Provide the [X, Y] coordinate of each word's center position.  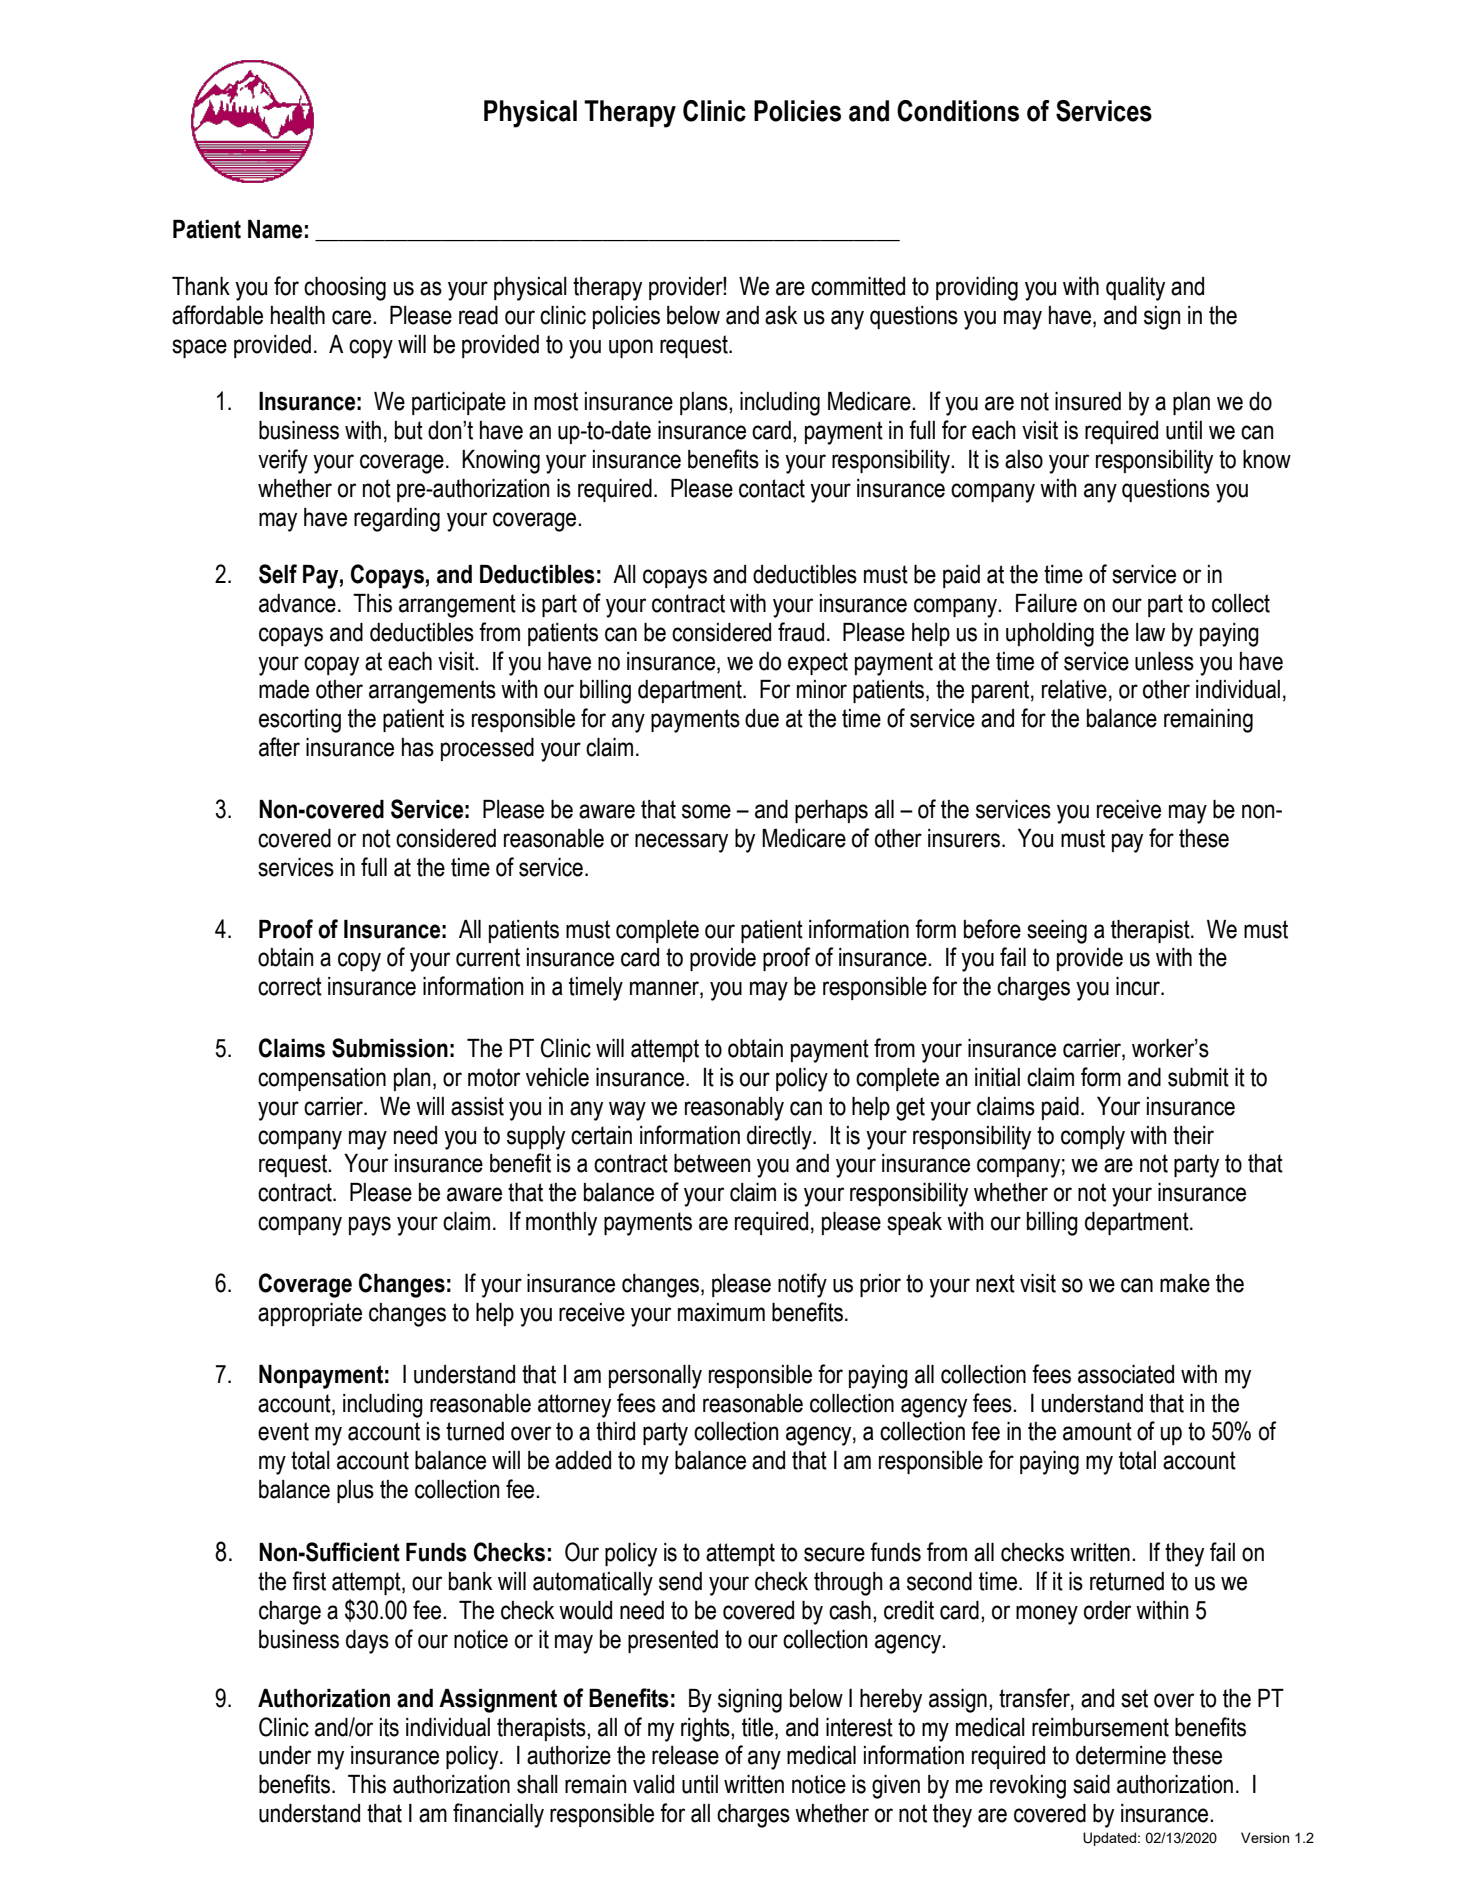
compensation [322, 1079]
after [279, 747]
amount [1097, 1431]
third [615, 1431]
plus [355, 1491]
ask [781, 315]
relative [1074, 689]
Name [275, 229]
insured [1088, 401]
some [706, 811]
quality [1135, 289]
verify [283, 461]
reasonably [734, 1109]
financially [498, 1815]
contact [772, 488]
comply [1093, 1138]
